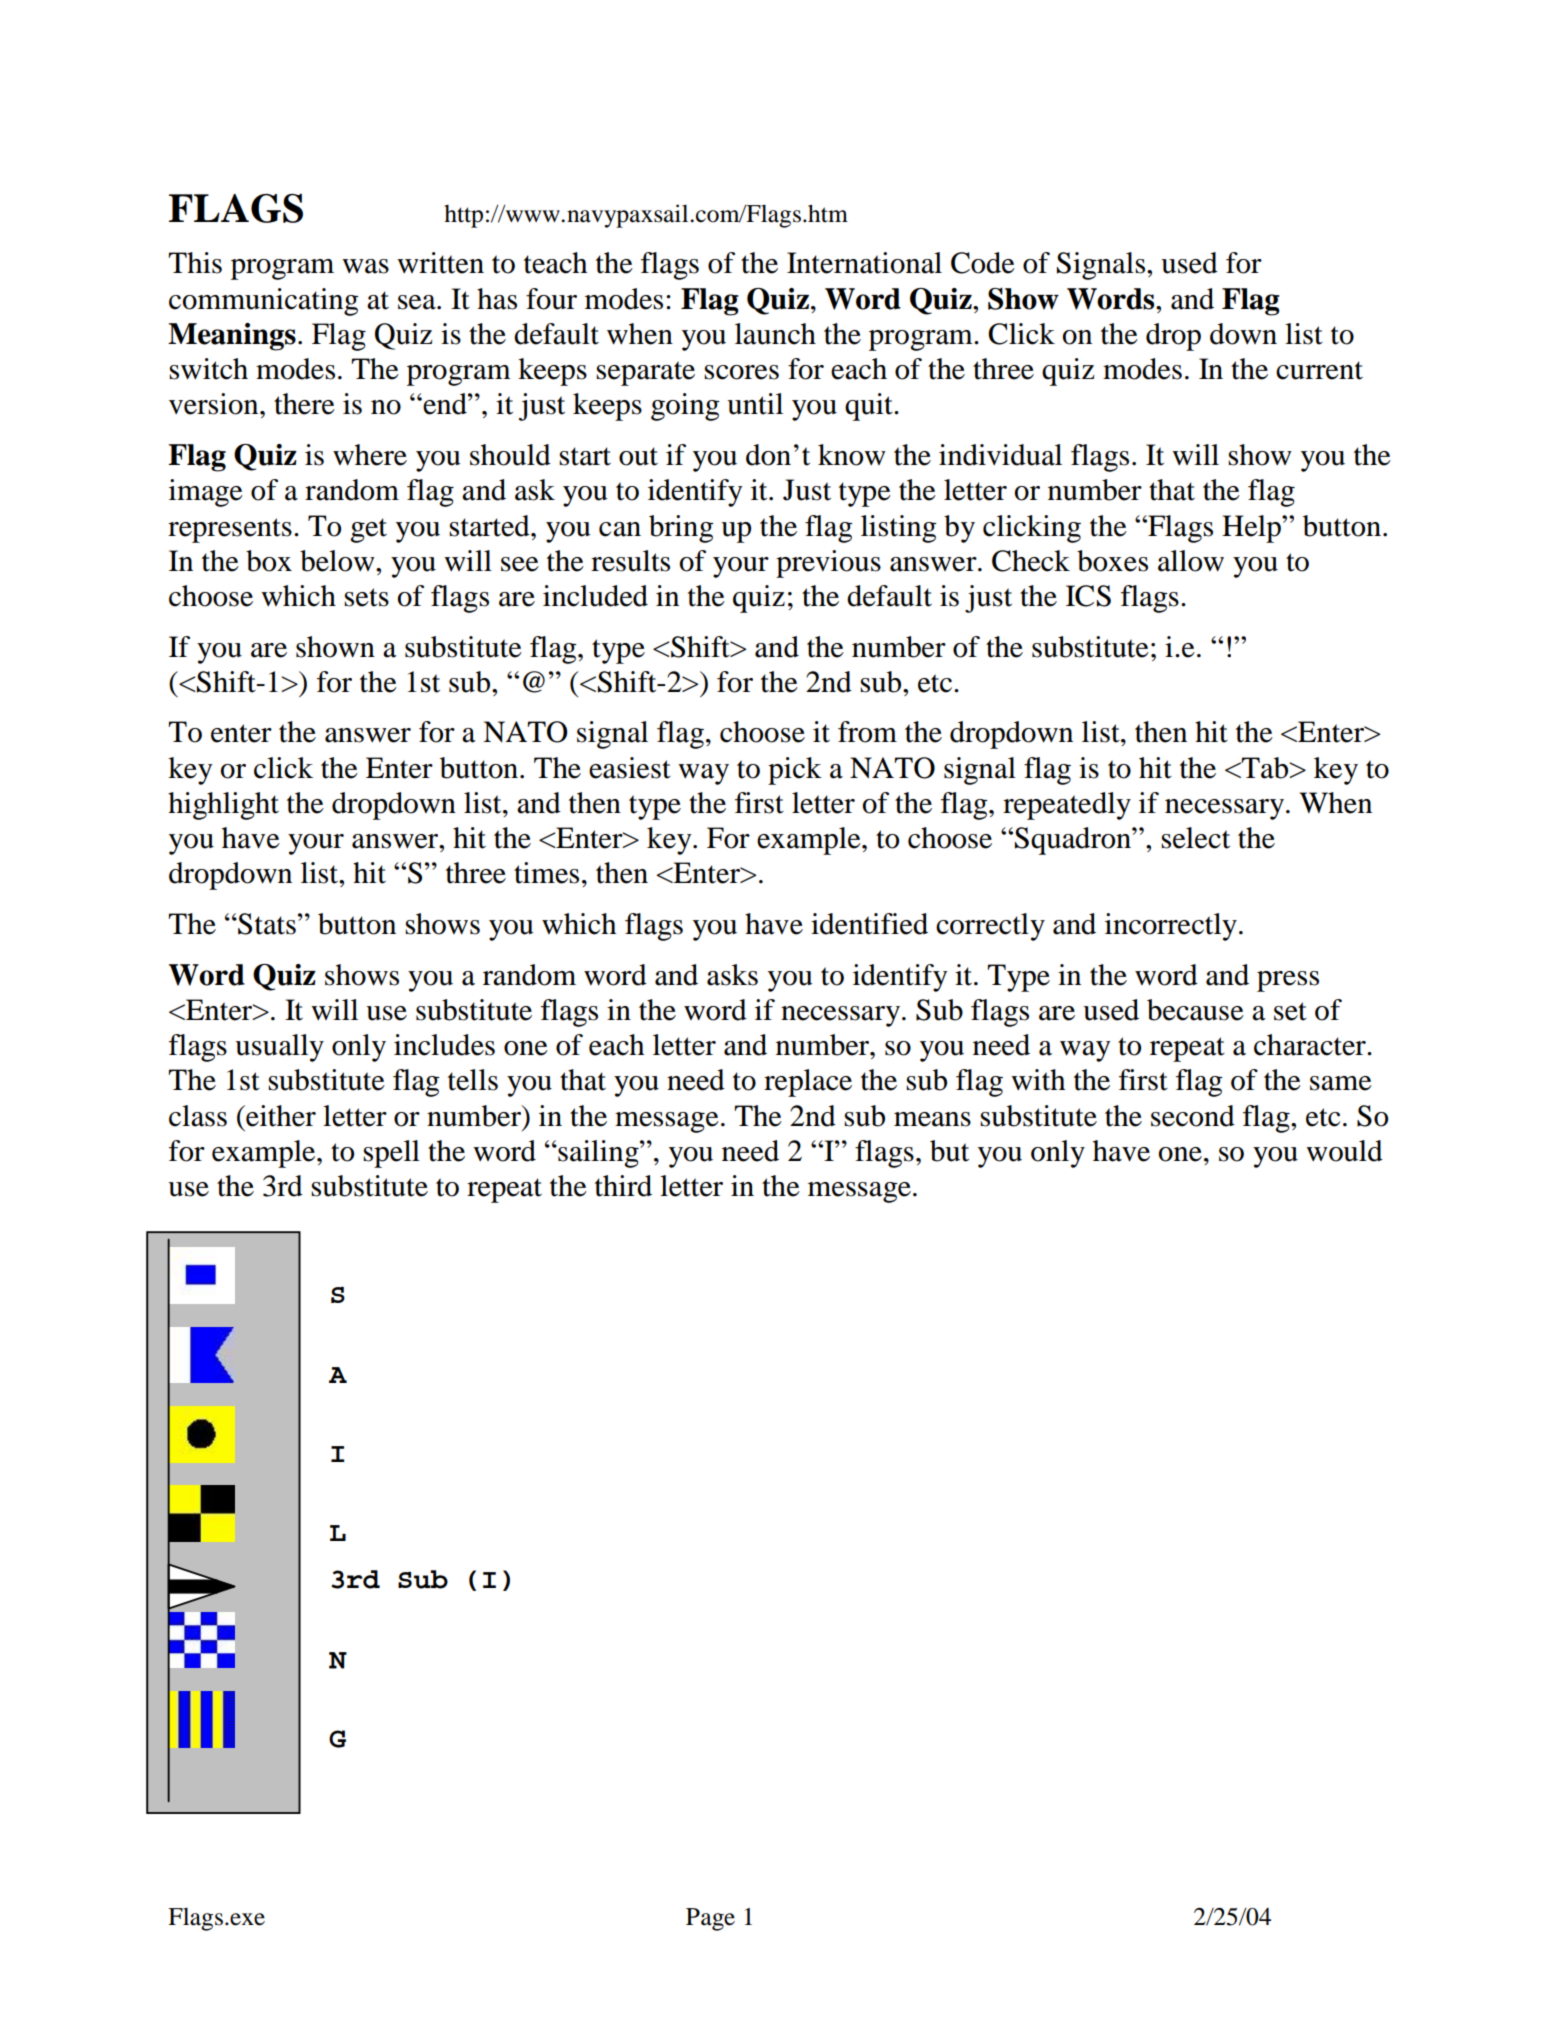 The width and height of the image is (1563, 2023). I want to click on replace, so click(808, 1083).
